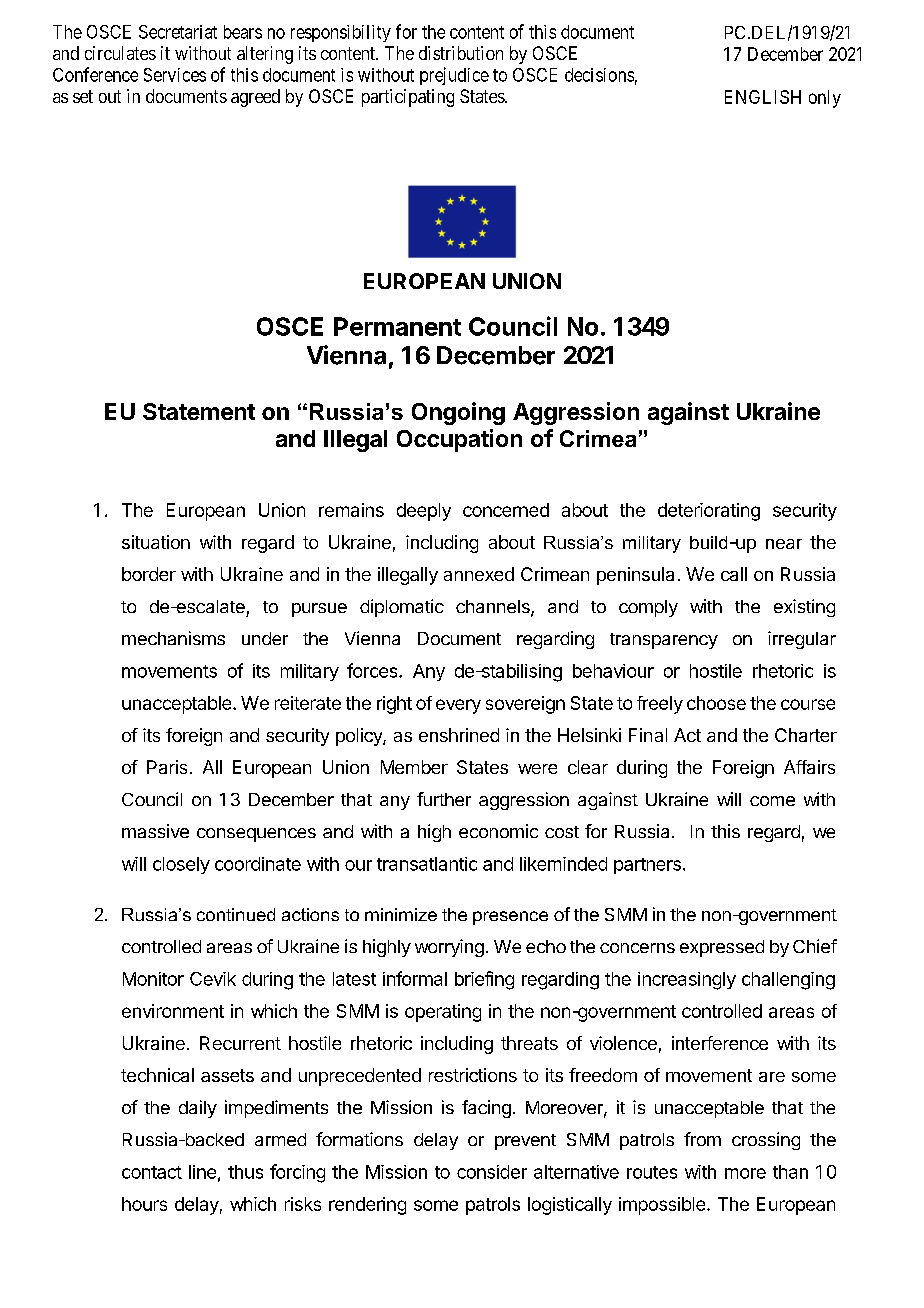 This screenshot has height=1308, width=924. Describe the element at coordinates (709, 512) in the screenshot. I see `deteriorating` at that location.
